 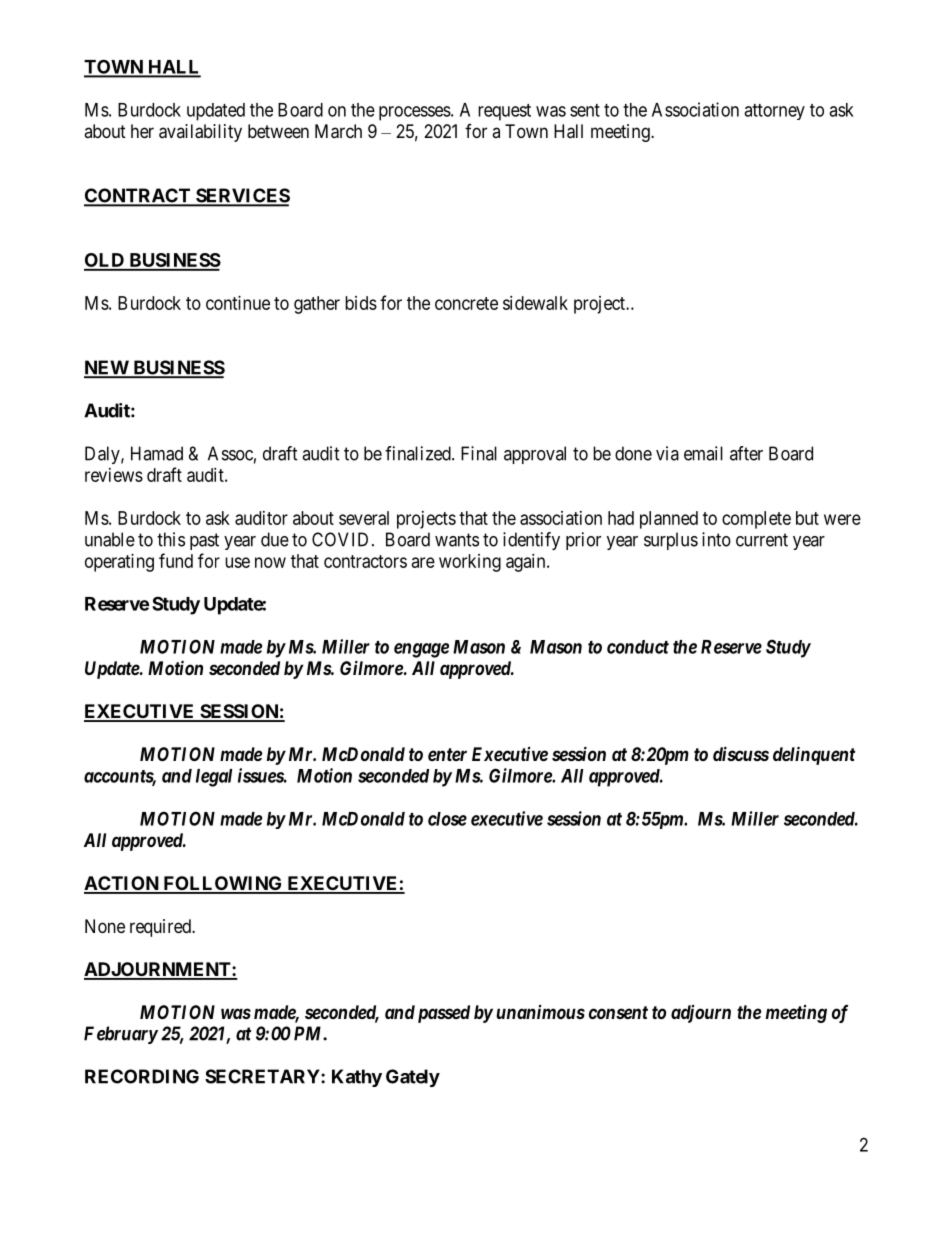 What do you see at coordinates (444, 1014) in the document?
I see `passed` at bounding box center [444, 1014].
